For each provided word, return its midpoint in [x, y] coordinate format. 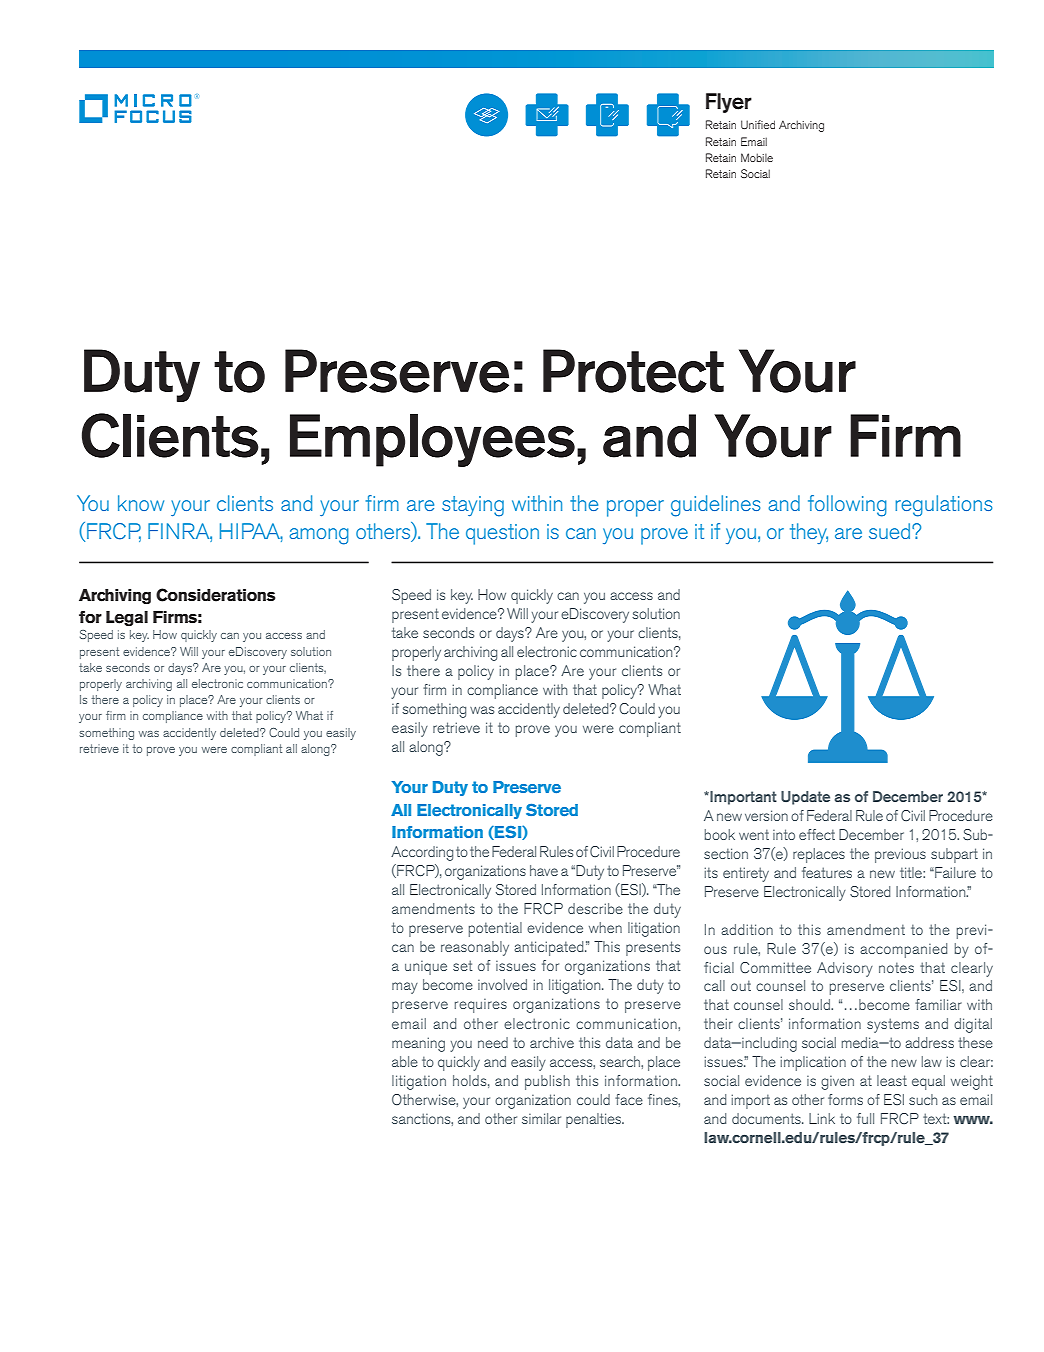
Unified [758, 124]
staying [473, 506]
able [405, 1061]
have [544, 870]
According [422, 853]
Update [805, 798]
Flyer [729, 103]
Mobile [757, 157]
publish [547, 1082]
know [141, 503]
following [847, 506]
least [892, 1080]
